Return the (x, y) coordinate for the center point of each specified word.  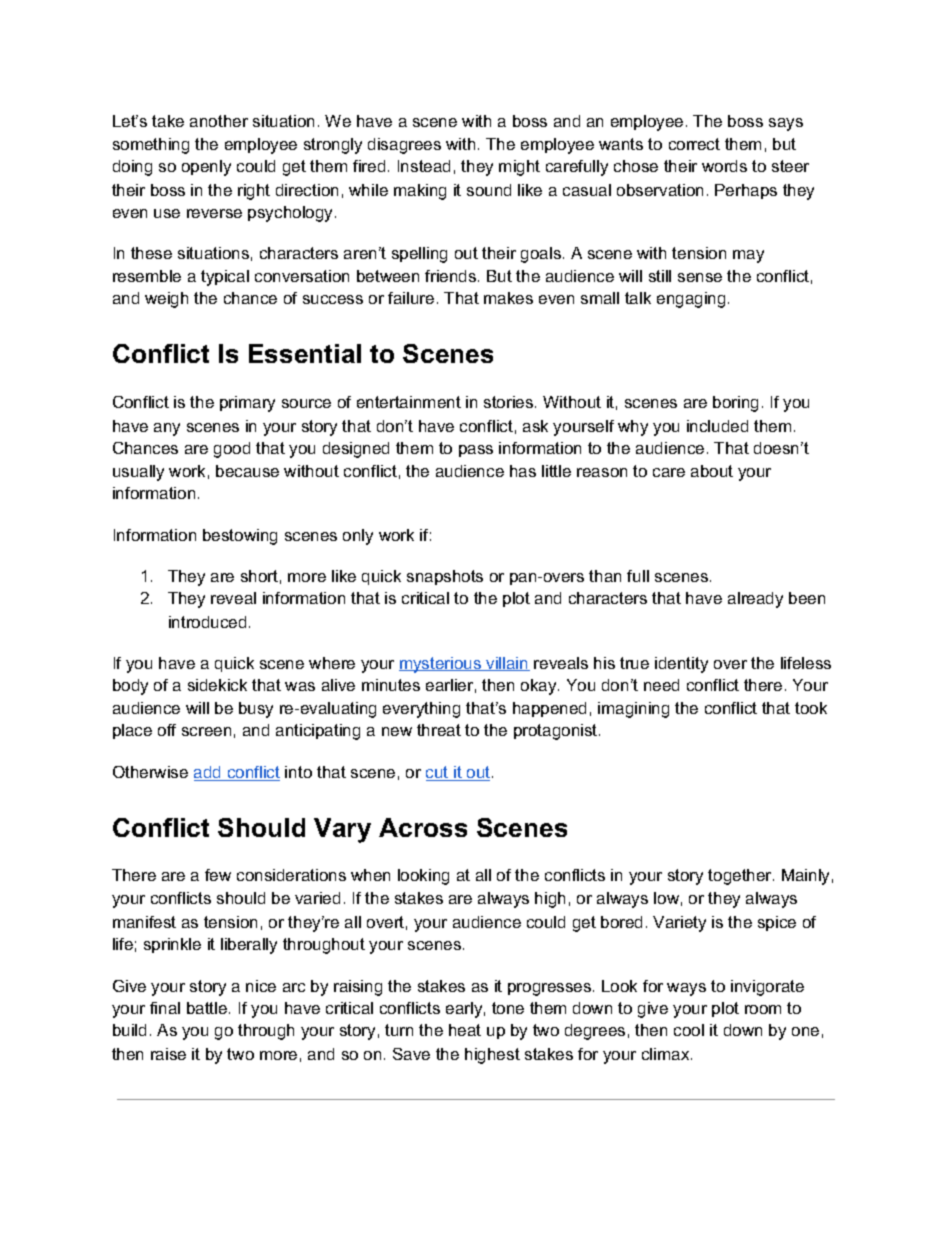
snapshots (445, 577)
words (724, 166)
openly (206, 168)
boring (735, 404)
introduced (207, 622)
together (741, 877)
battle (208, 1008)
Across (423, 827)
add (208, 773)
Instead (424, 166)
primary (247, 404)
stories (510, 402)
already (755, 600)
